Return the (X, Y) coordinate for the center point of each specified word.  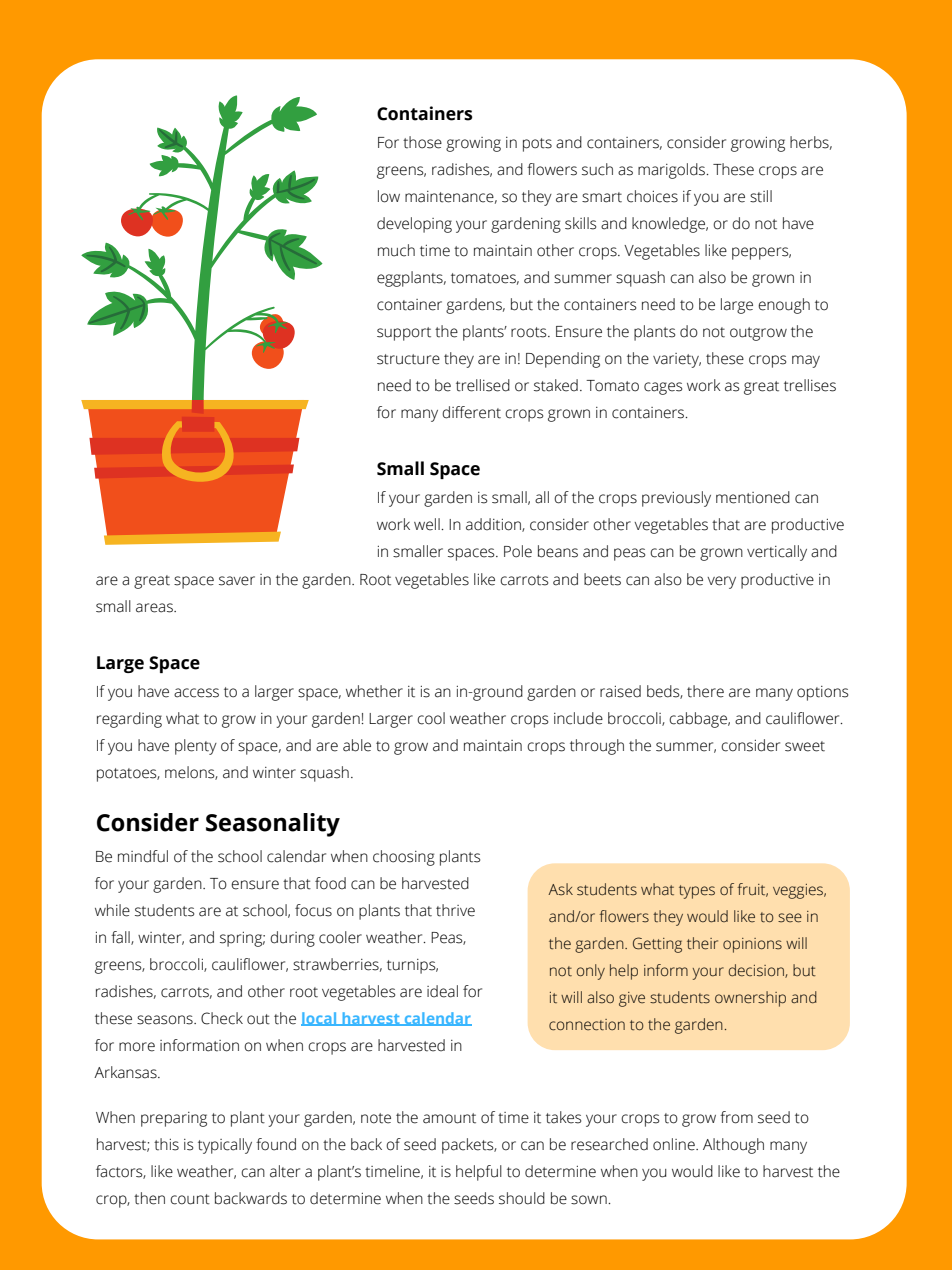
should (522, 1198)
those (422, 142)
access (196, 693)
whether (374, 691)
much (396, 250)
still (761, 196)
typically (225, 1146)
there (705, 691)
